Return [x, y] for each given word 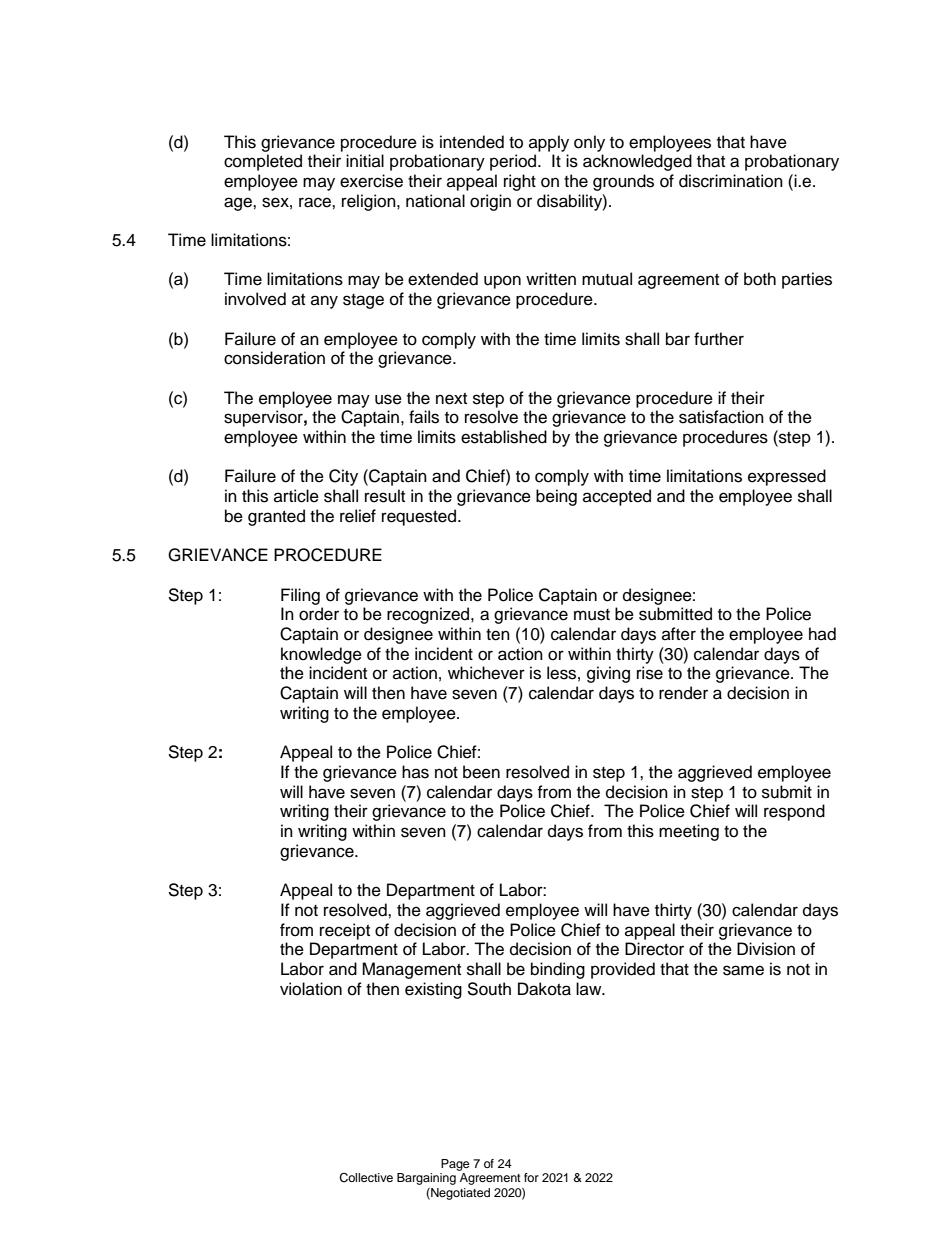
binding [558, 970]
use [388, 399]
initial [365, 160]
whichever [486, 673]
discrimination [731, 181]
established [504, 437]
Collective [366, 1178]
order [319, 614]
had [822, 634]
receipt [345, 931]
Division [766, 949]
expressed [787, 477]
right [520, 182]
